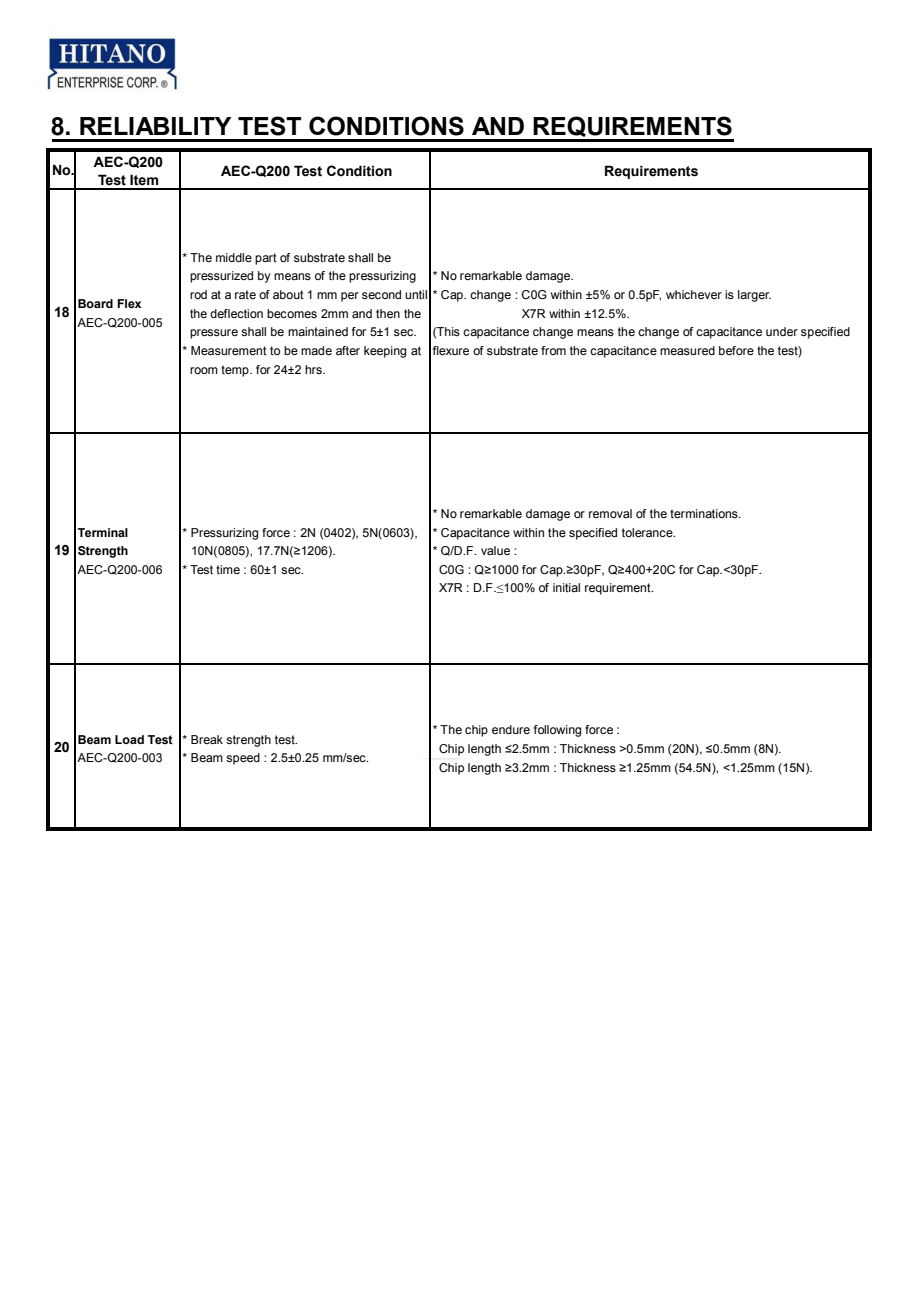  What do you see at coordinates (155, 126) in the screenshot?
I see `RELIABILITY` at bounding box center [155, 126].
